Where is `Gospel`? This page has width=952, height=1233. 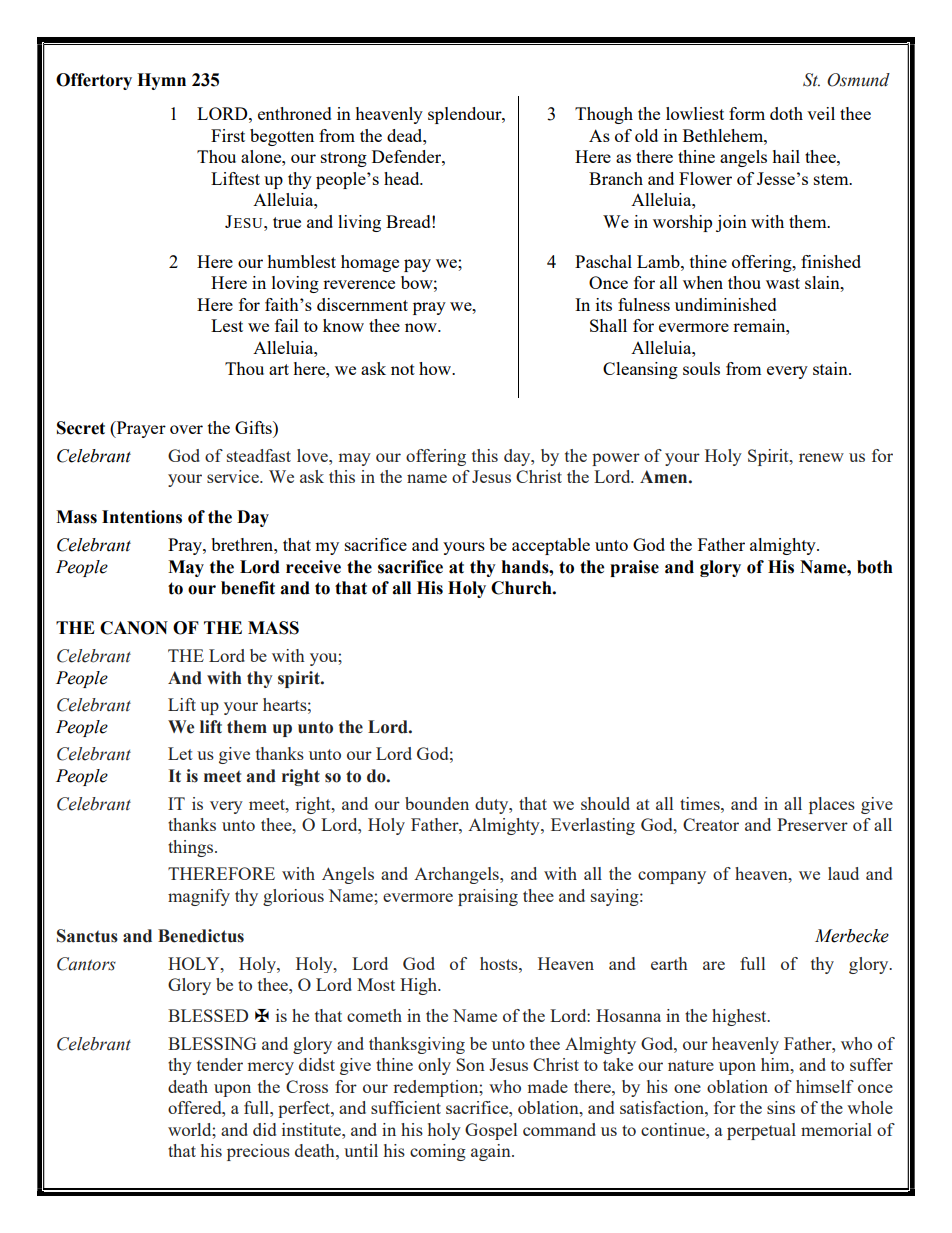
Gospel is located at coordinates (491, 1131).
